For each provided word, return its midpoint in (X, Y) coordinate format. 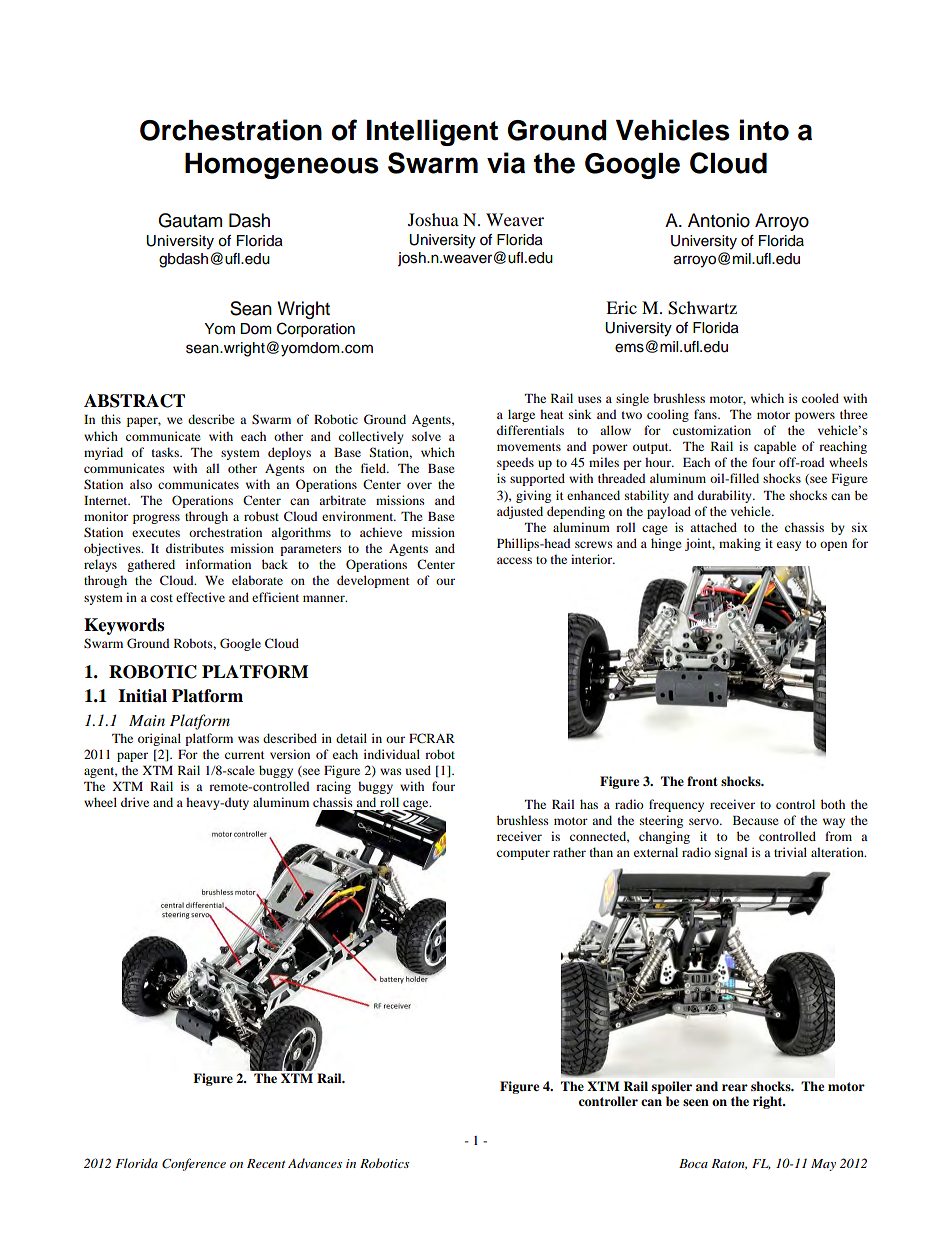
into (764, 130)
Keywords (124, 626)
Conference (194, 1164)
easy (789, 546)
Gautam (190, 220)
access (514, 560)
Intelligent (432, 132)
